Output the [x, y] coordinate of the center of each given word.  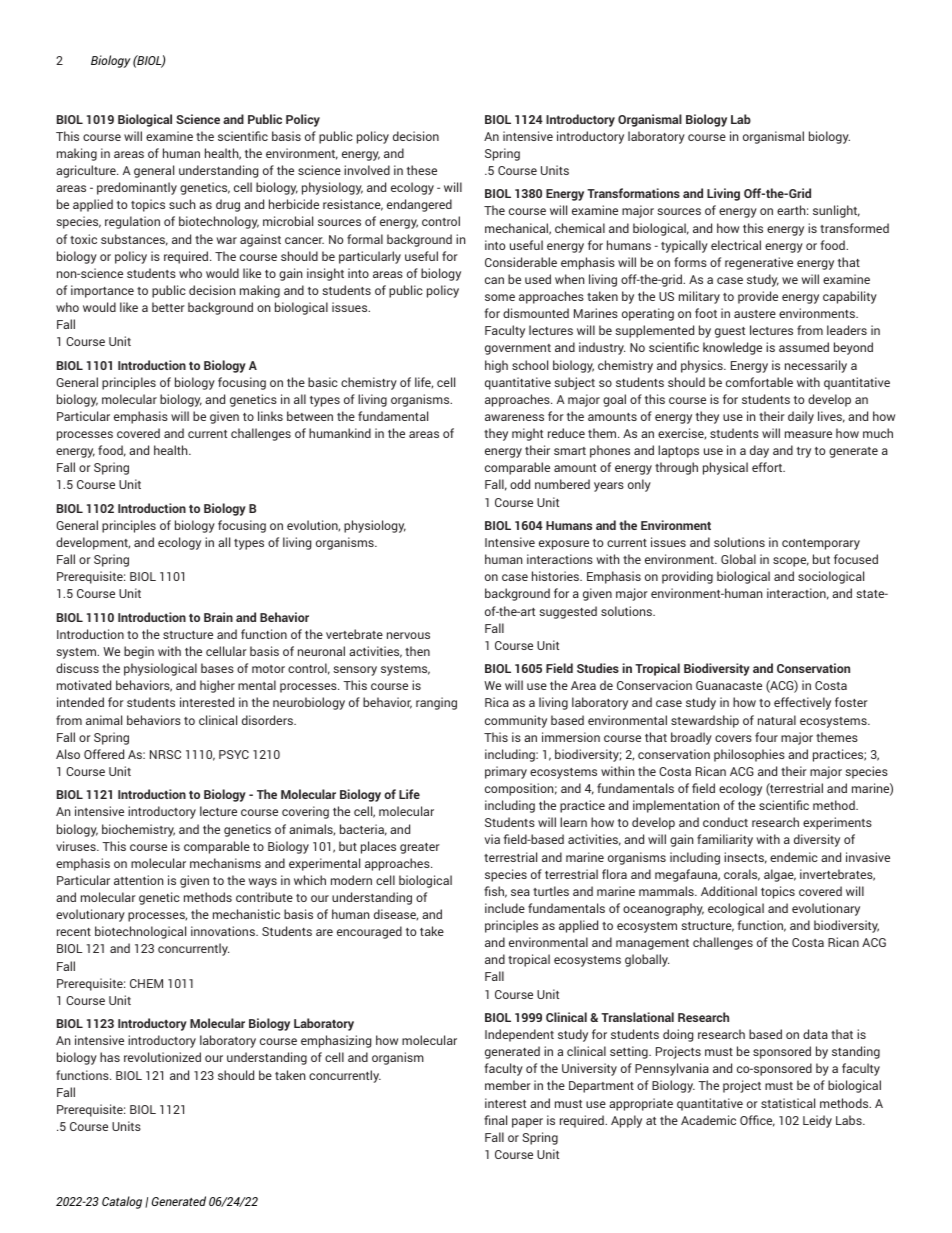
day [759, 451]
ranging [436, 703]
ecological [736, 909]
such [182, 204]
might [527, 434]
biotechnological [140, 932]
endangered [419, 205]
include [505, 908]
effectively [802, 703]
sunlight [836, 211]
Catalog [122, 1202]
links [270, 416]
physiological [160, 669]
